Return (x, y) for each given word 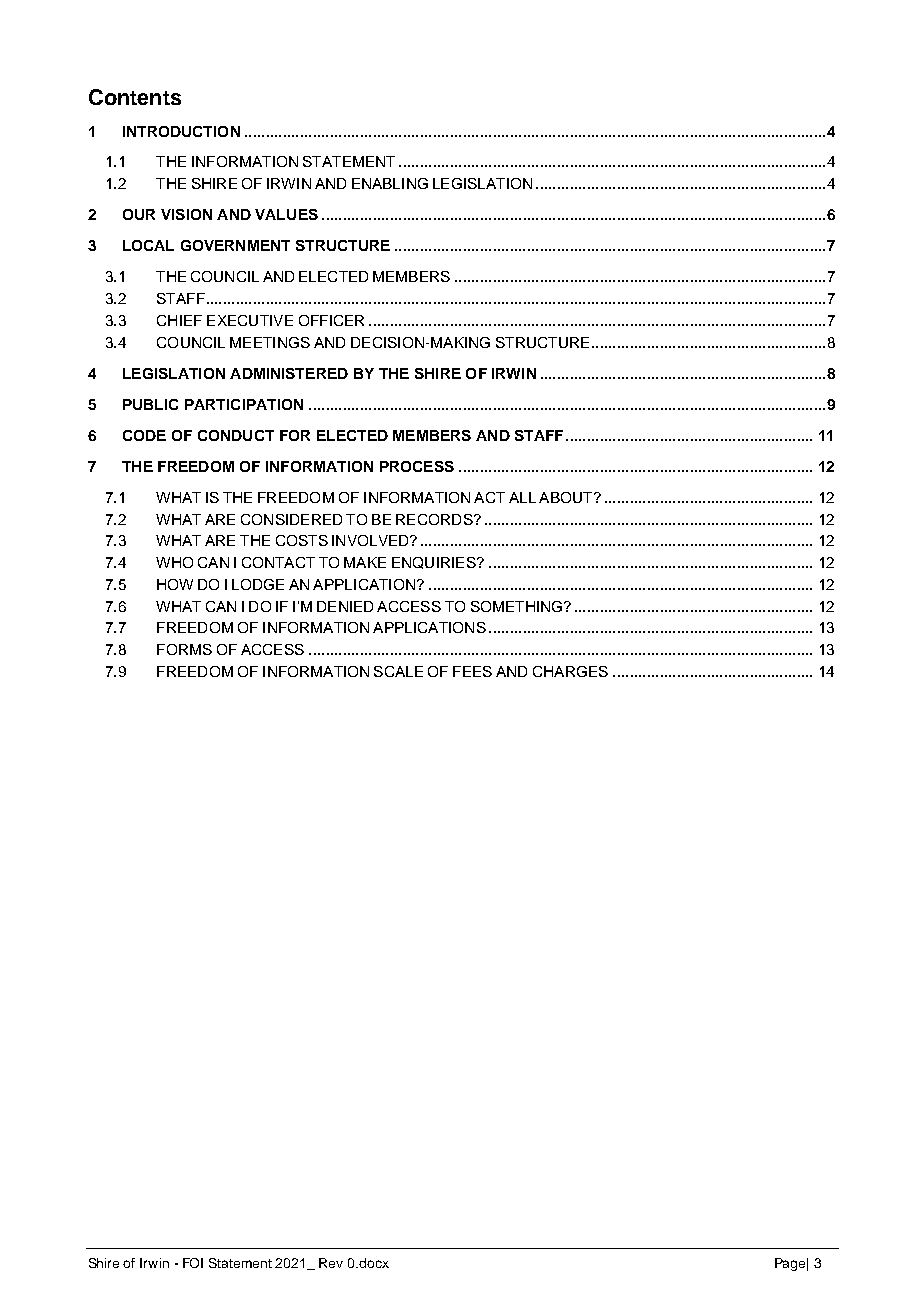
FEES (472, 671)
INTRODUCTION (181, 131)
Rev (331, 1263)
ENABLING (390, 183)
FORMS (184, 649)
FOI (193, 1263)
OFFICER (331, 320)
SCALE (398, 671)
